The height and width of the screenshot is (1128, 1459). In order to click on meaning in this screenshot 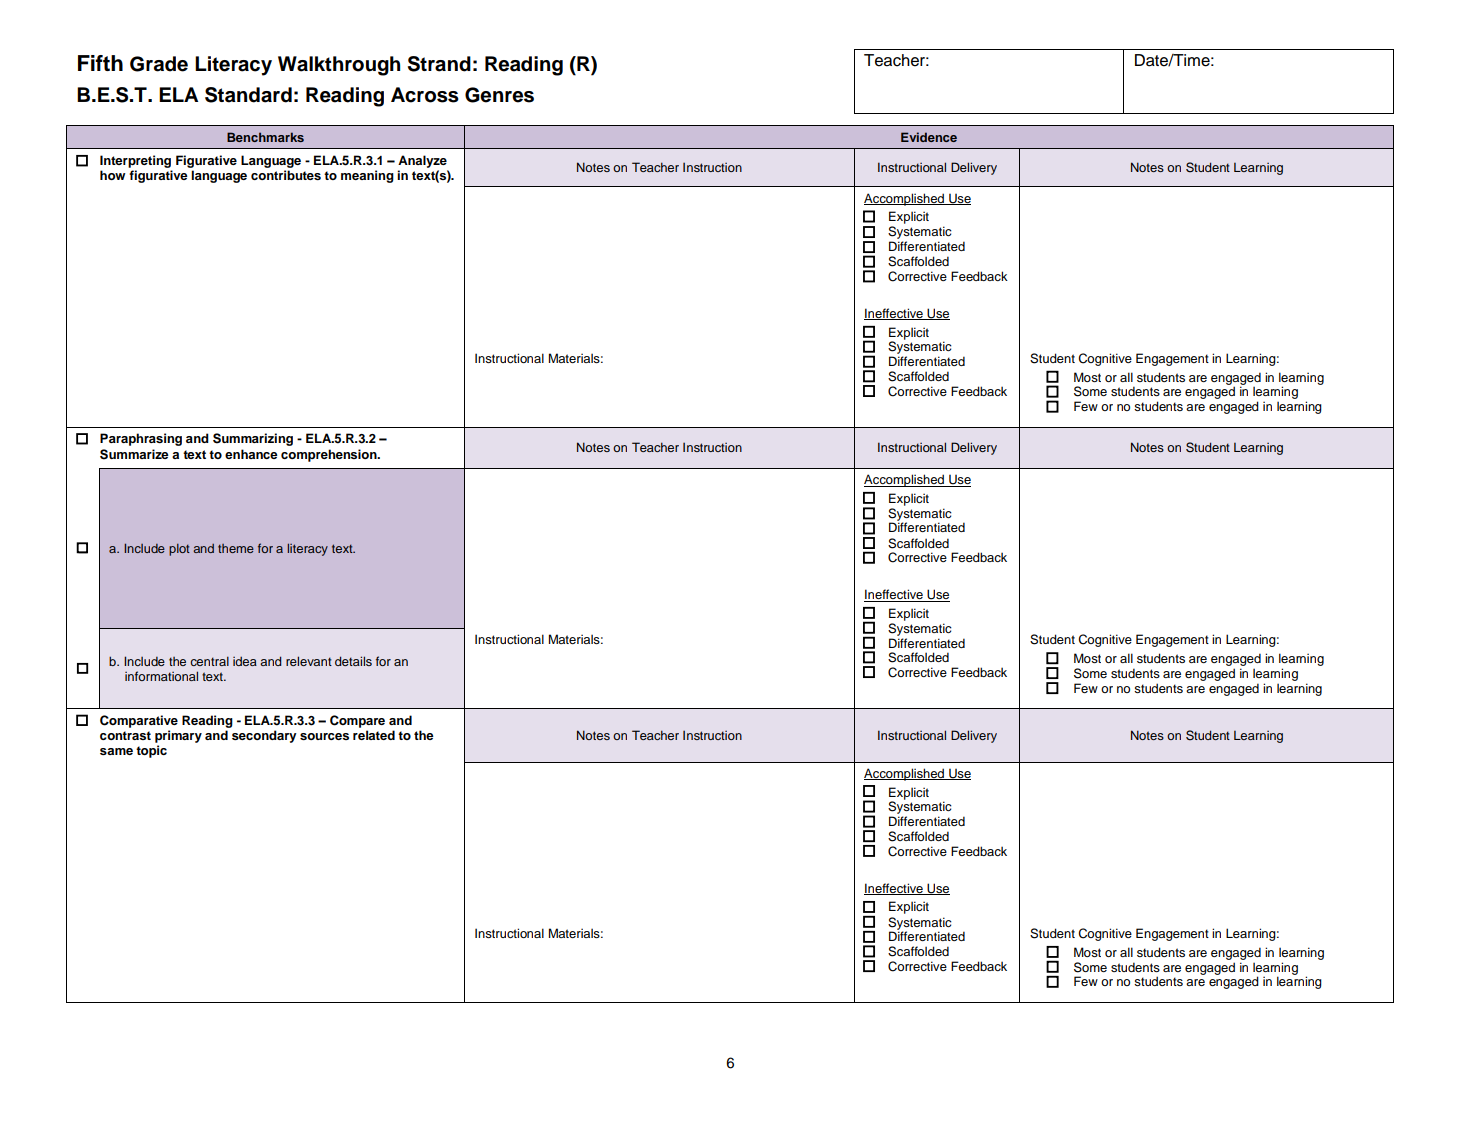, I will do `click(367, 176)`.
